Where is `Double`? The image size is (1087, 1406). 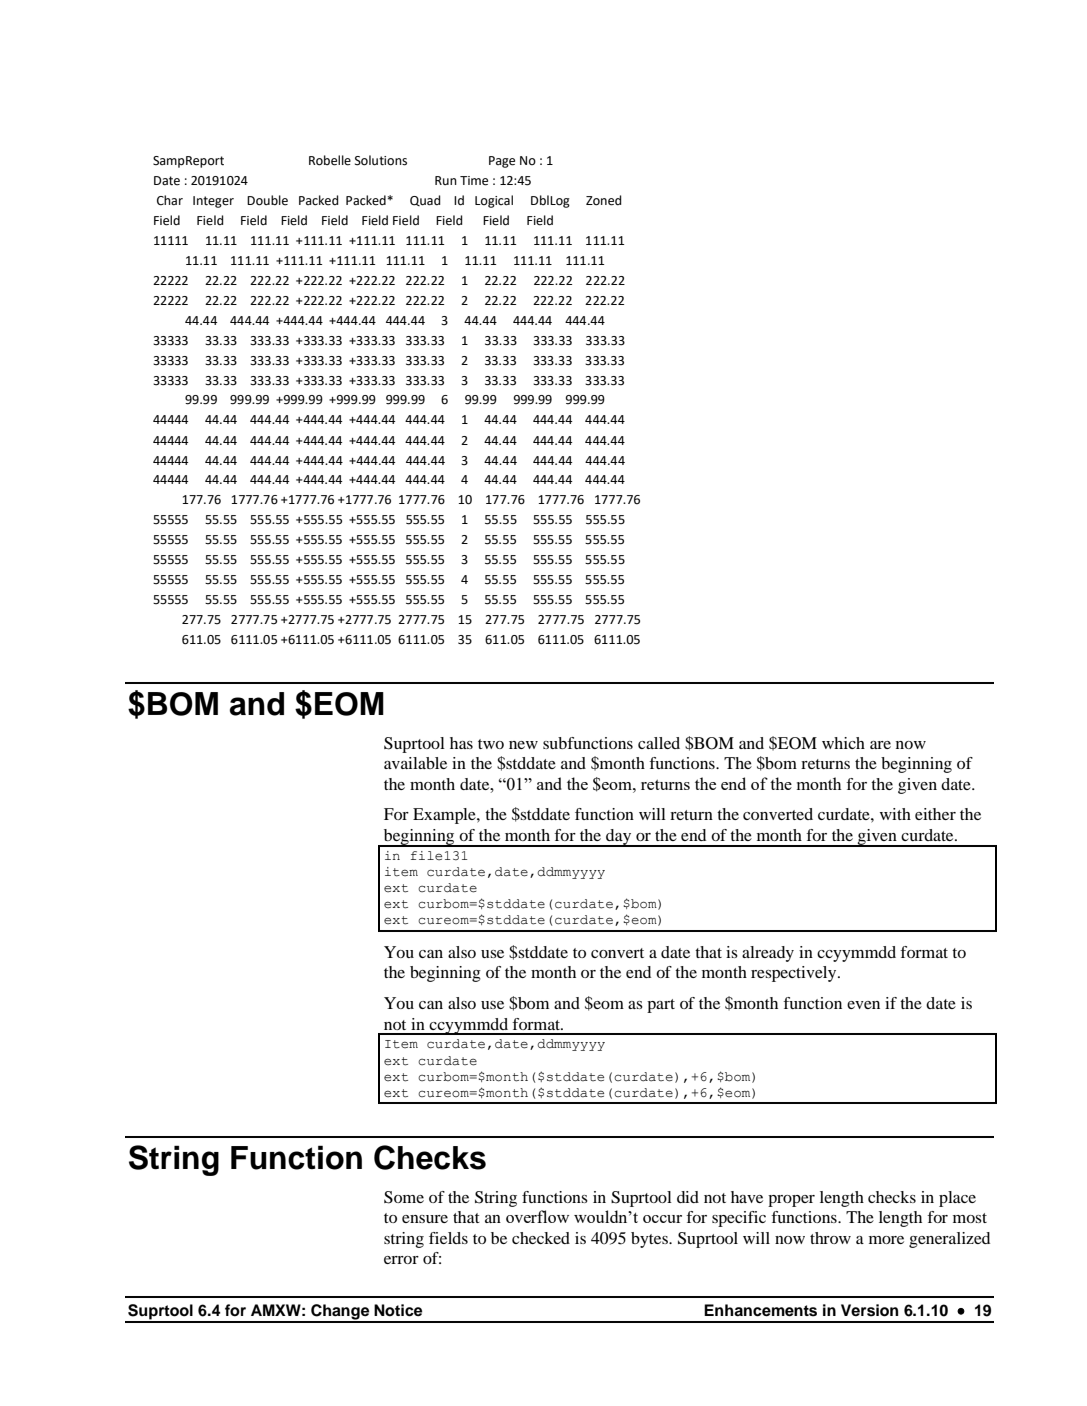 Double is located at coordinates (267, 200).
